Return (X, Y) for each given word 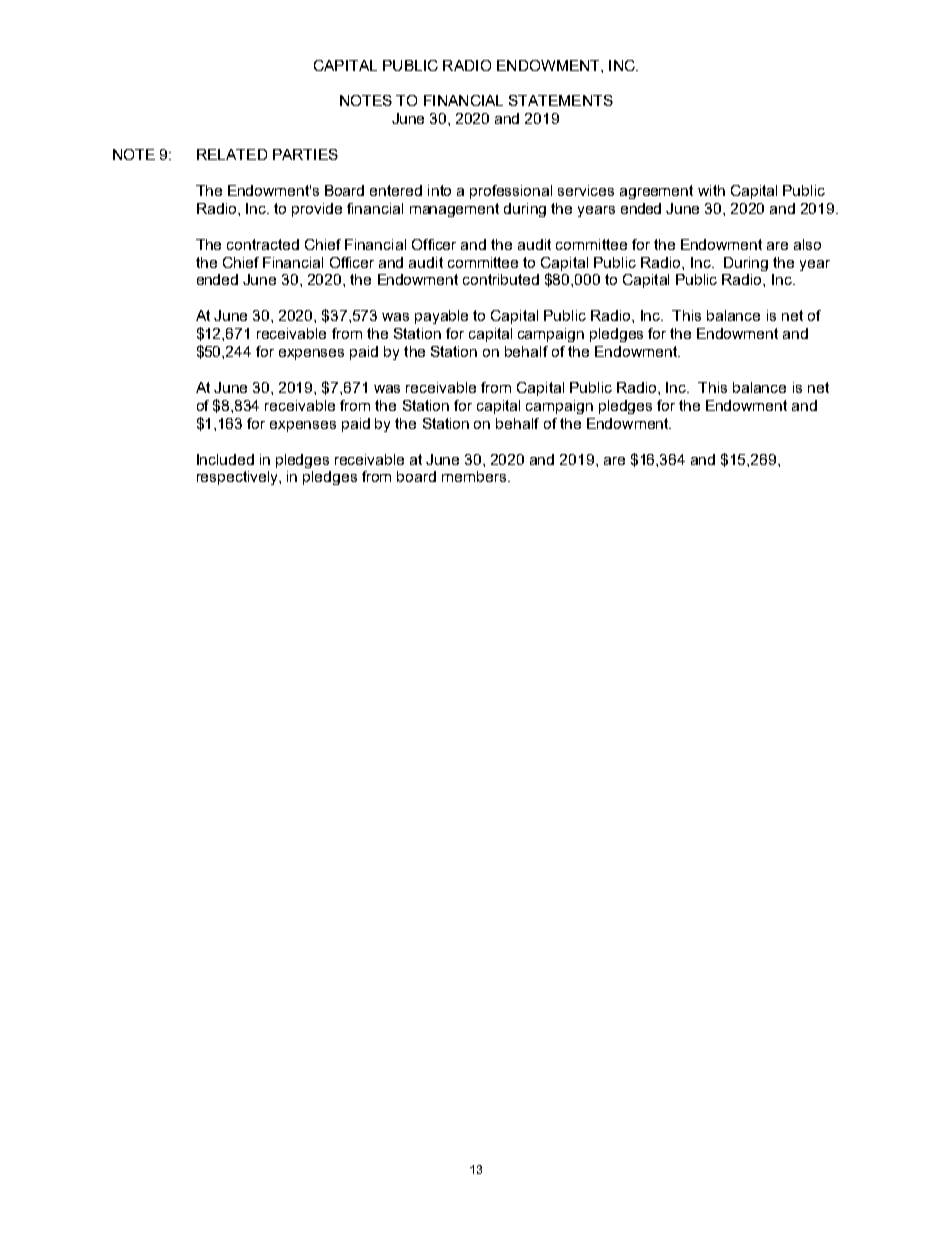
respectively (238, 478)
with (711, 190)
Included (225, 459)
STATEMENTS (561, 100)
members (474, 476)
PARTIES (305, 154)
